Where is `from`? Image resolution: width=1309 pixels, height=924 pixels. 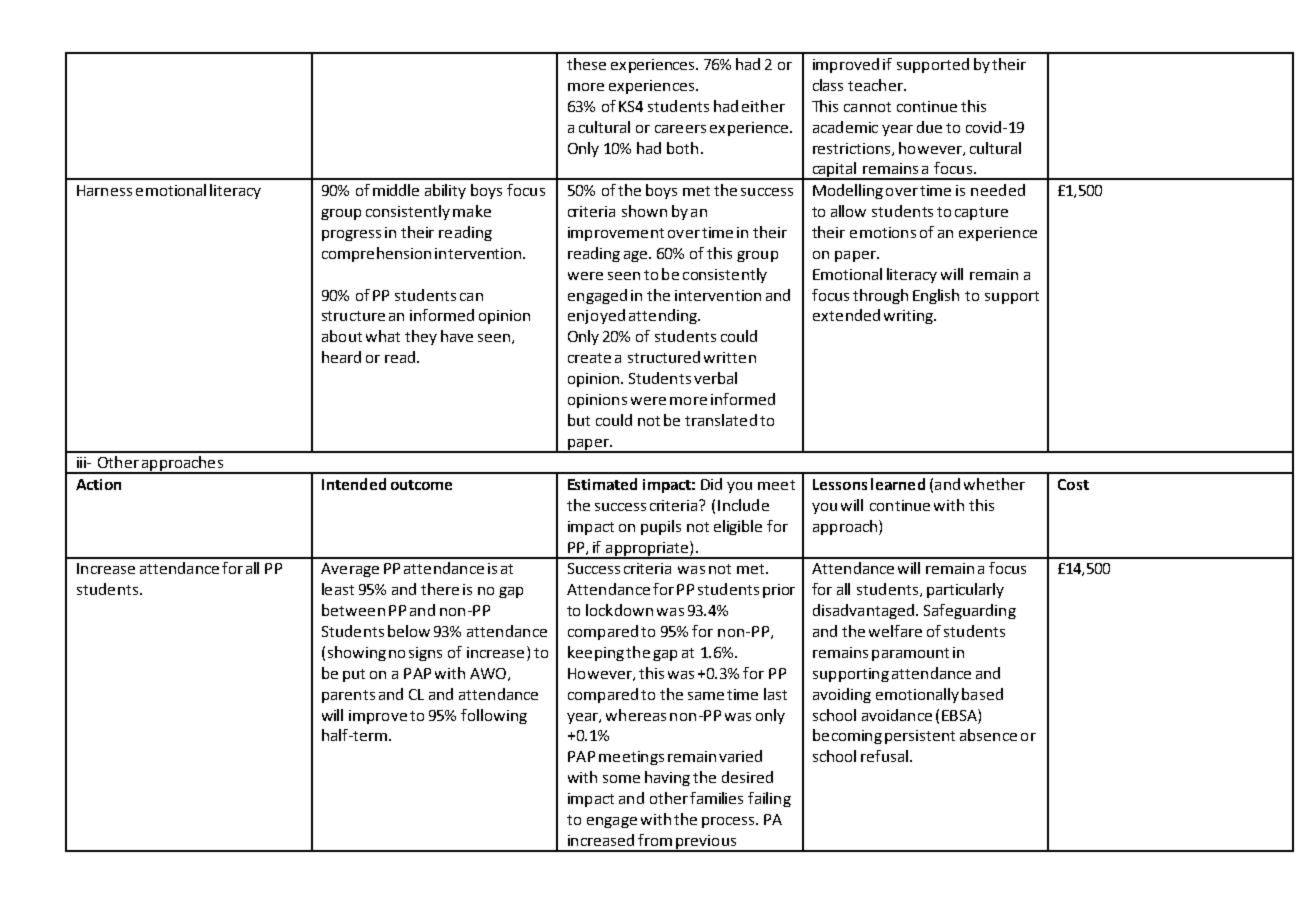
from is located at coordinates (655, 840).
